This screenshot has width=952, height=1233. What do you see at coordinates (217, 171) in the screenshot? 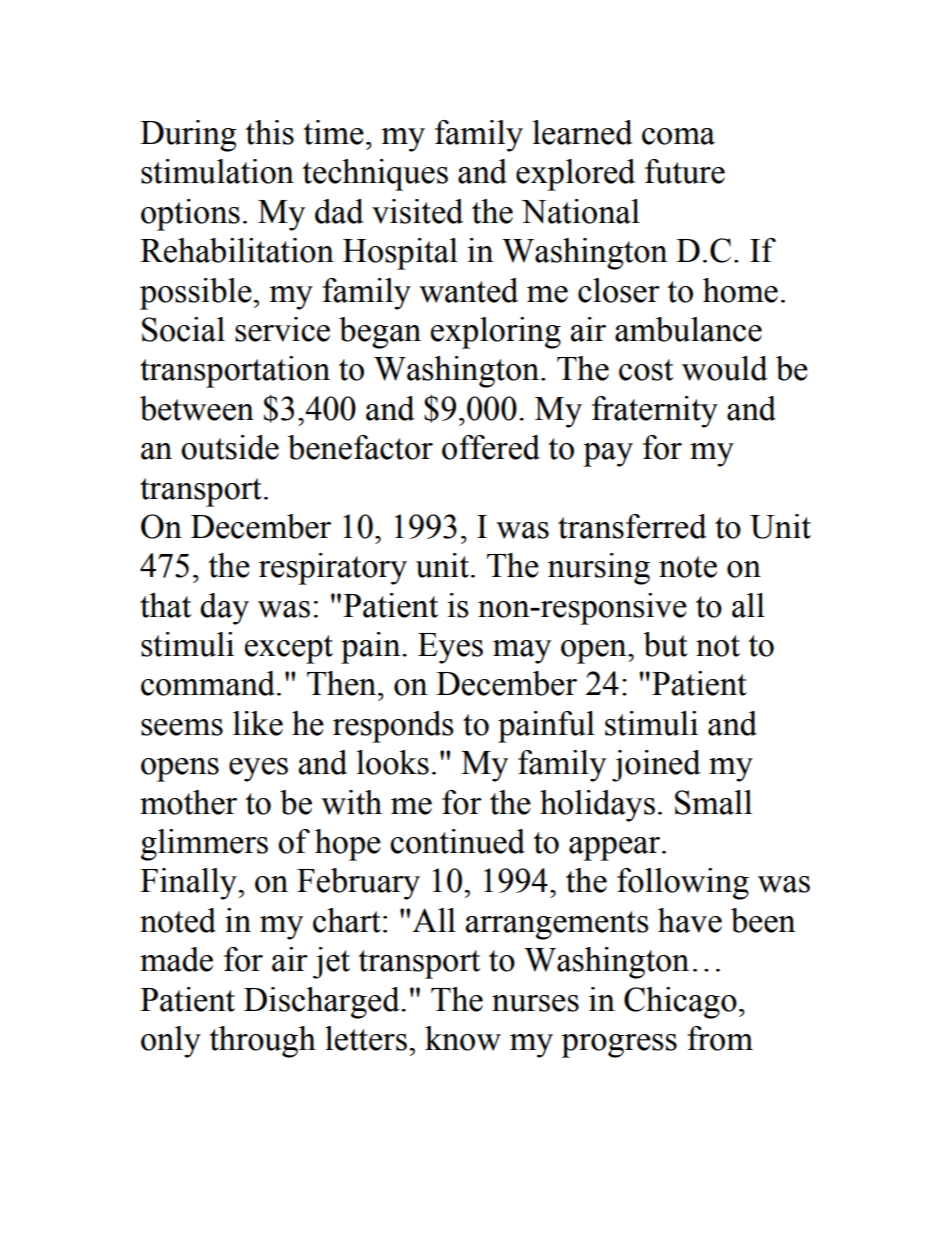
I see `stimulation` at bounding box center [217, 171].
